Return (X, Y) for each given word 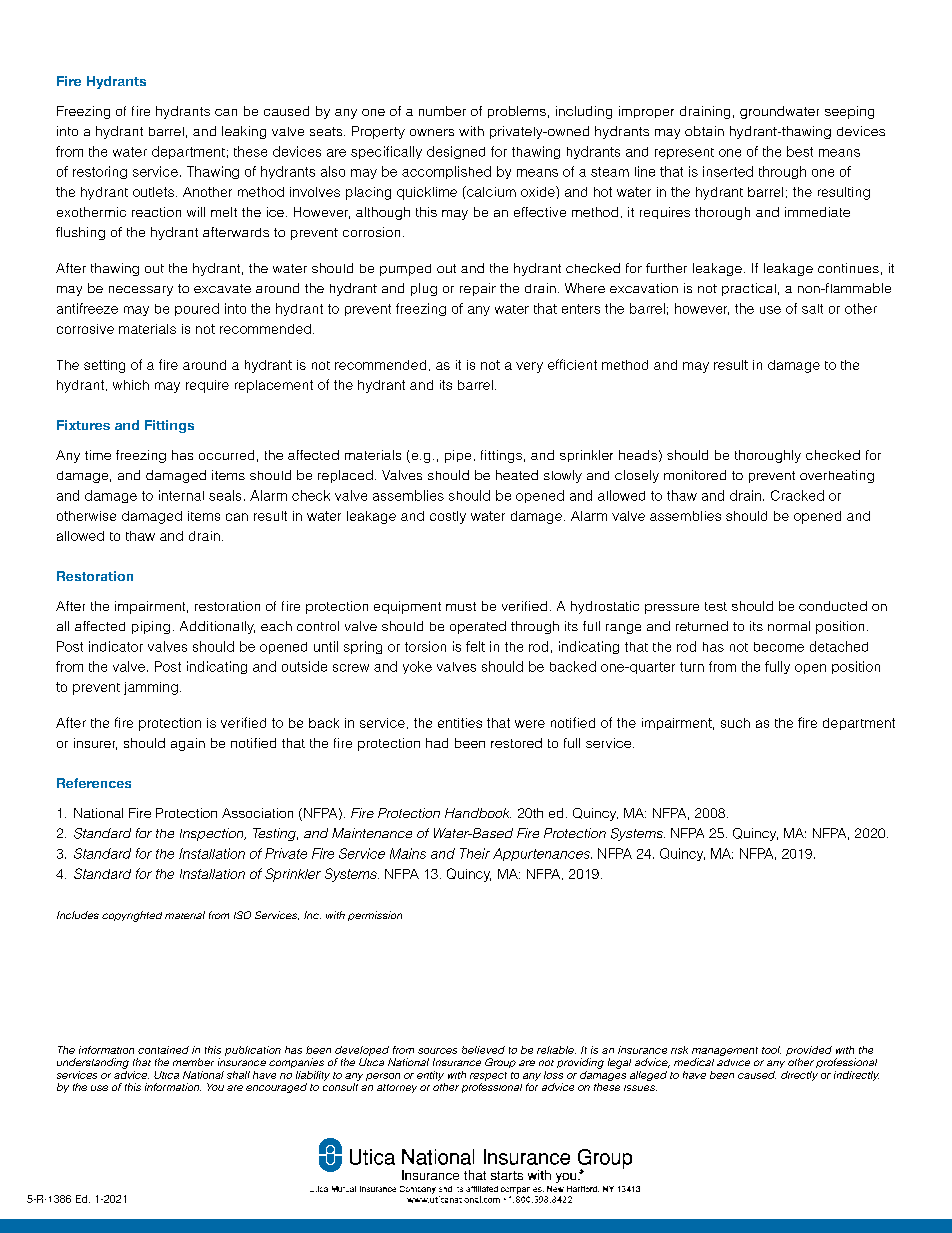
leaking (244, 132)
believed (483, 1050)
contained (163, 1050)
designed (456, 152)
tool (771, 1050)
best (800, 151)
